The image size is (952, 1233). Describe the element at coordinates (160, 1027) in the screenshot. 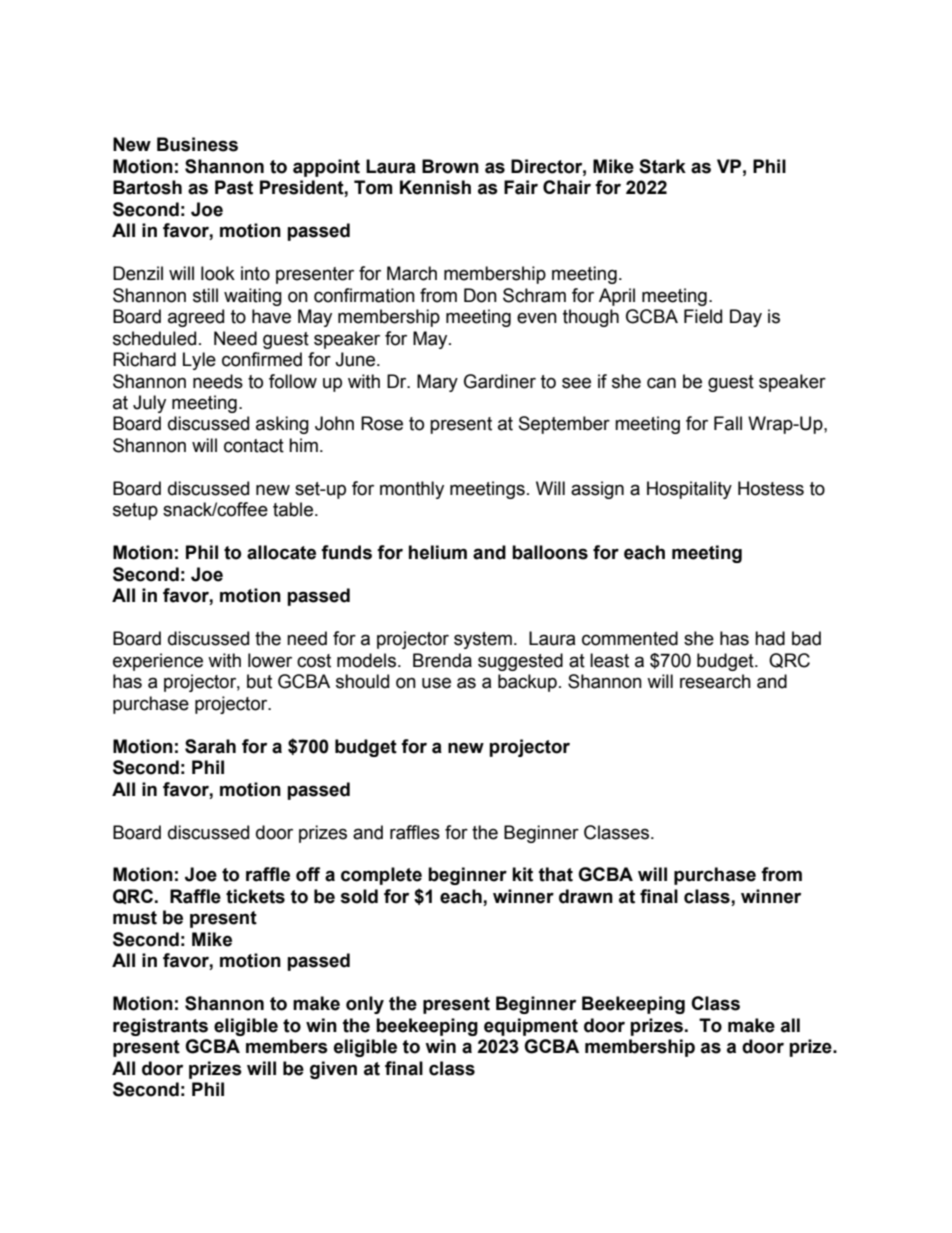

I see `registrants` at that location.
